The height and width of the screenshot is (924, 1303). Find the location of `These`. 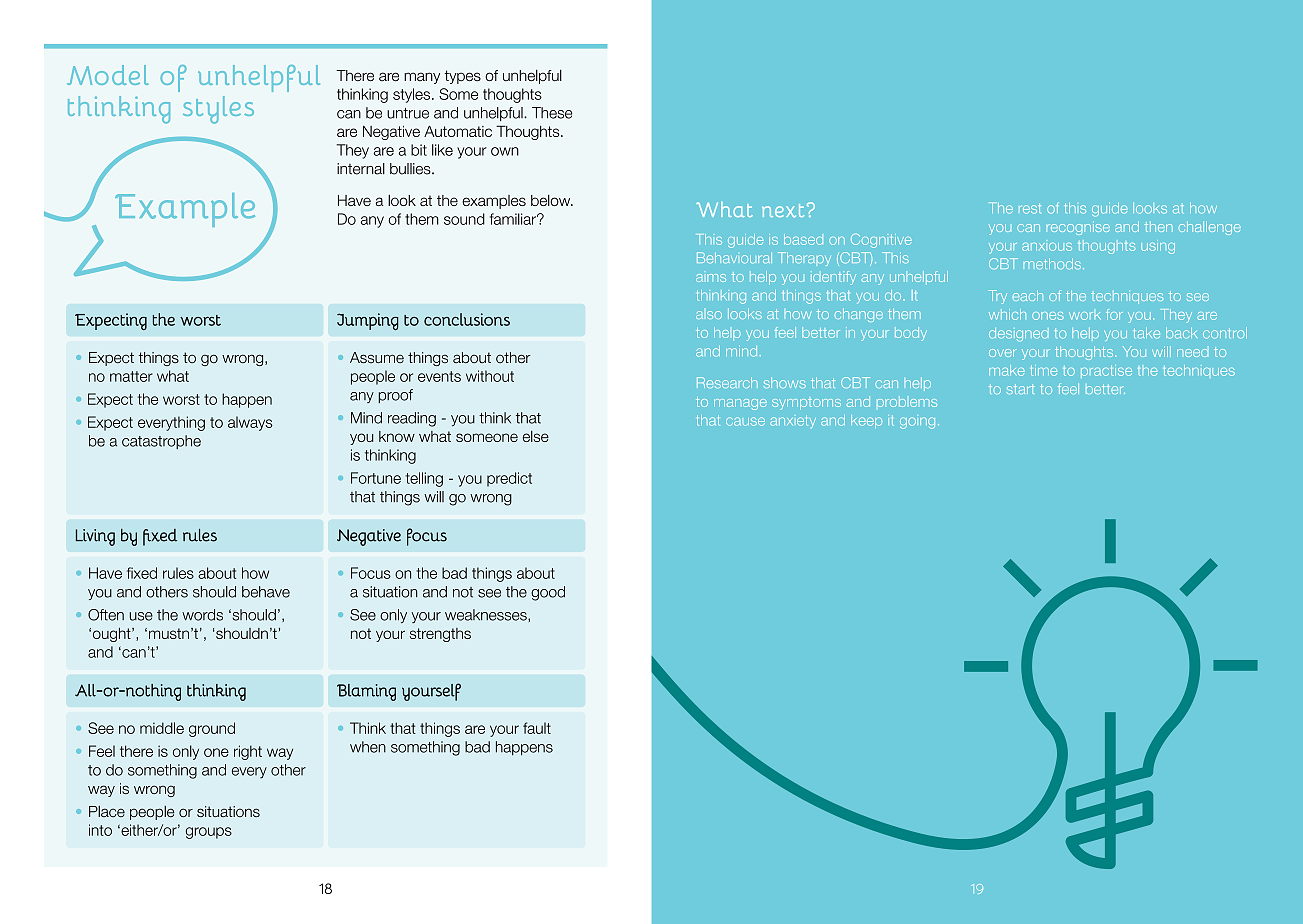

These is located at coordinates (552, 113).
